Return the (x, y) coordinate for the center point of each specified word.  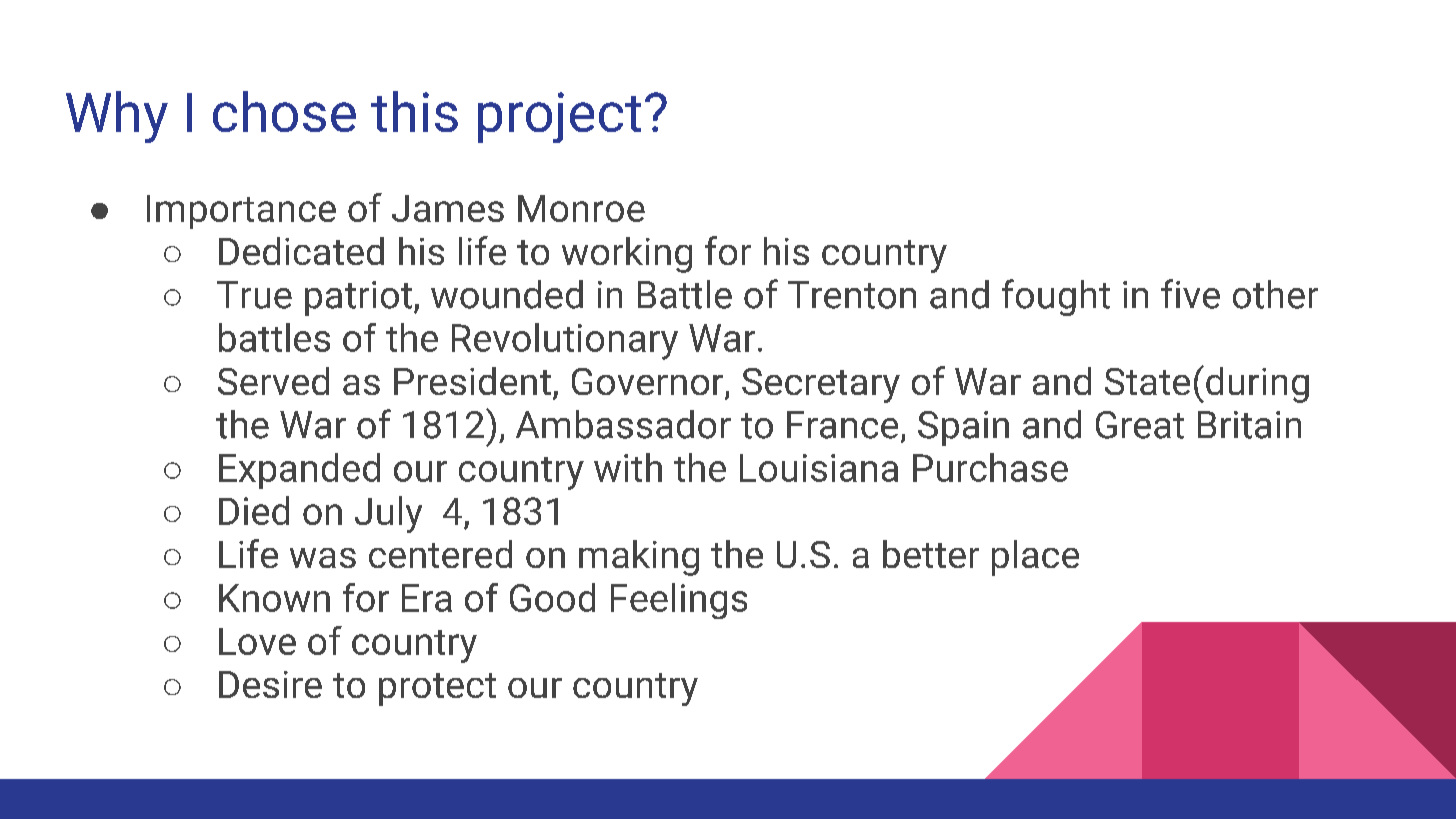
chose (284, 111)
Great (1140, 425)
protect (437, 689)
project (559, 117)
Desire (270, 684)
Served (273, 381)
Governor (649, 383)
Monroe (581, 208)
